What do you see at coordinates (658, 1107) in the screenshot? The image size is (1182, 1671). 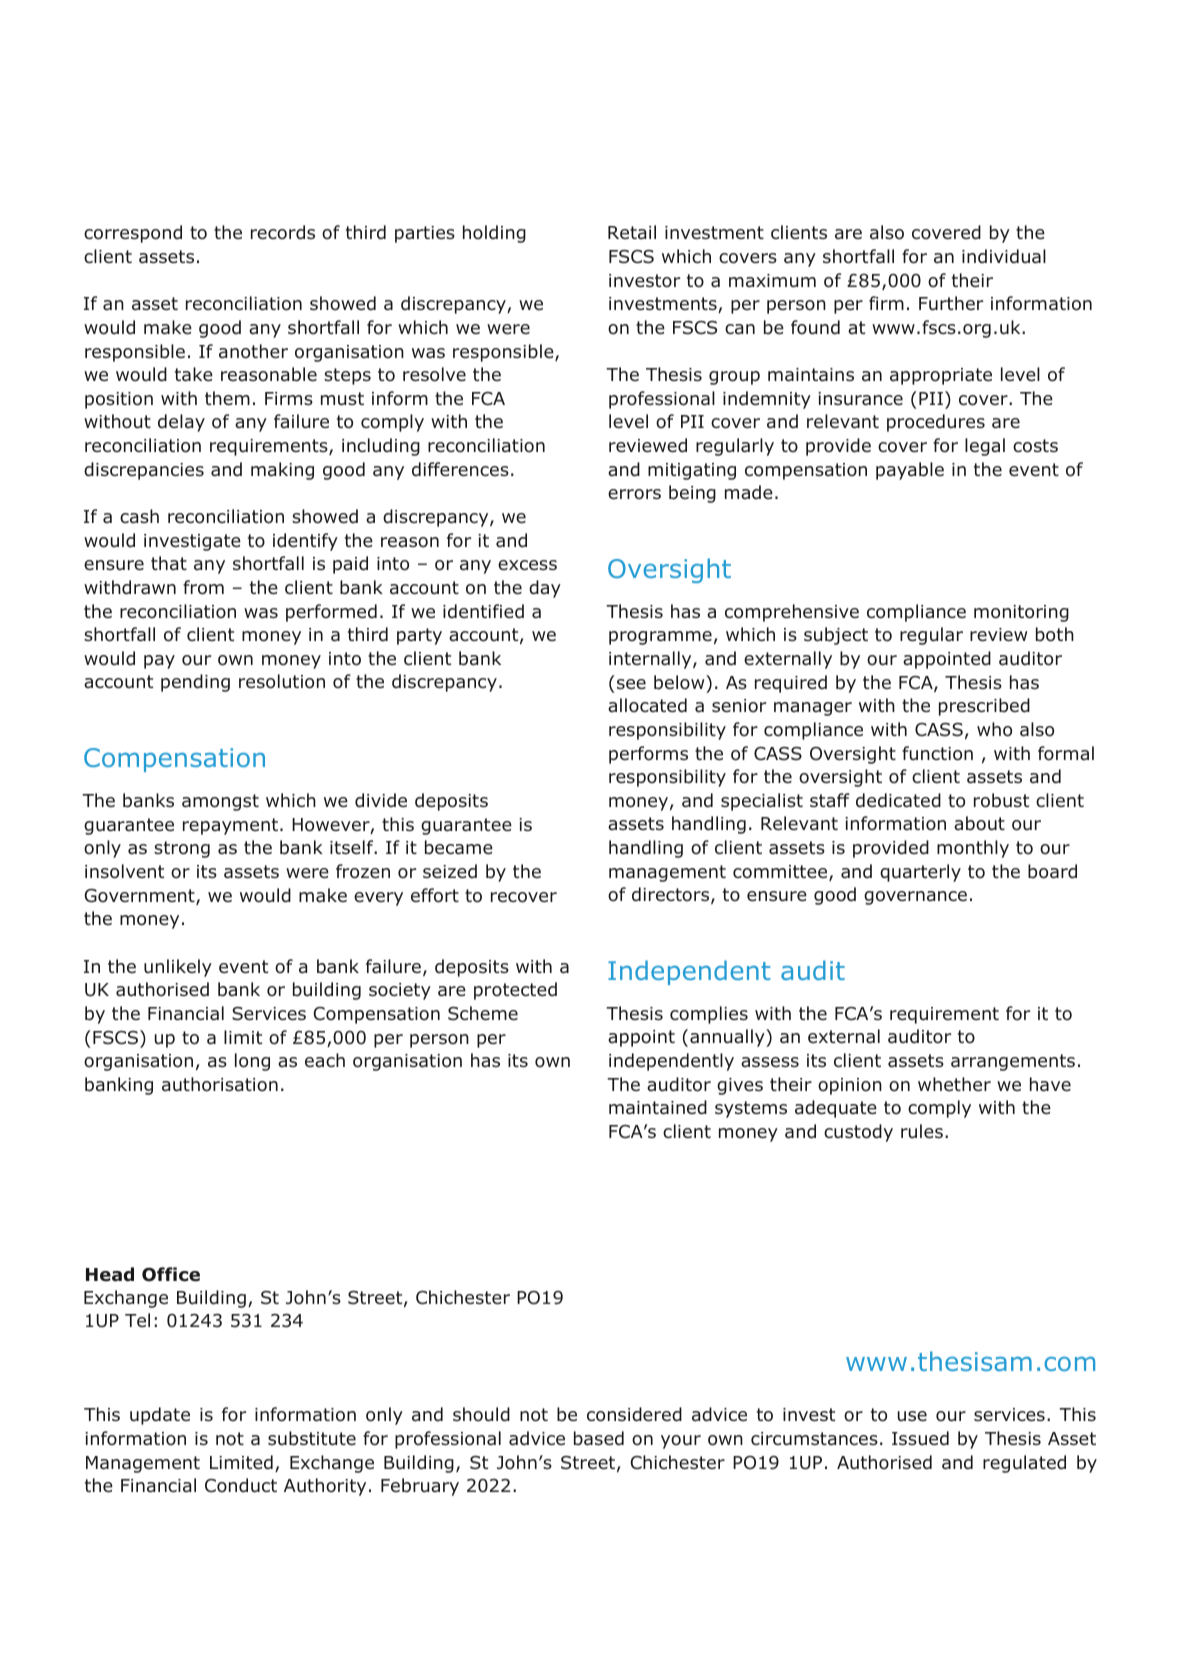 I see `maintained` at bounding box center [658, 1107].
